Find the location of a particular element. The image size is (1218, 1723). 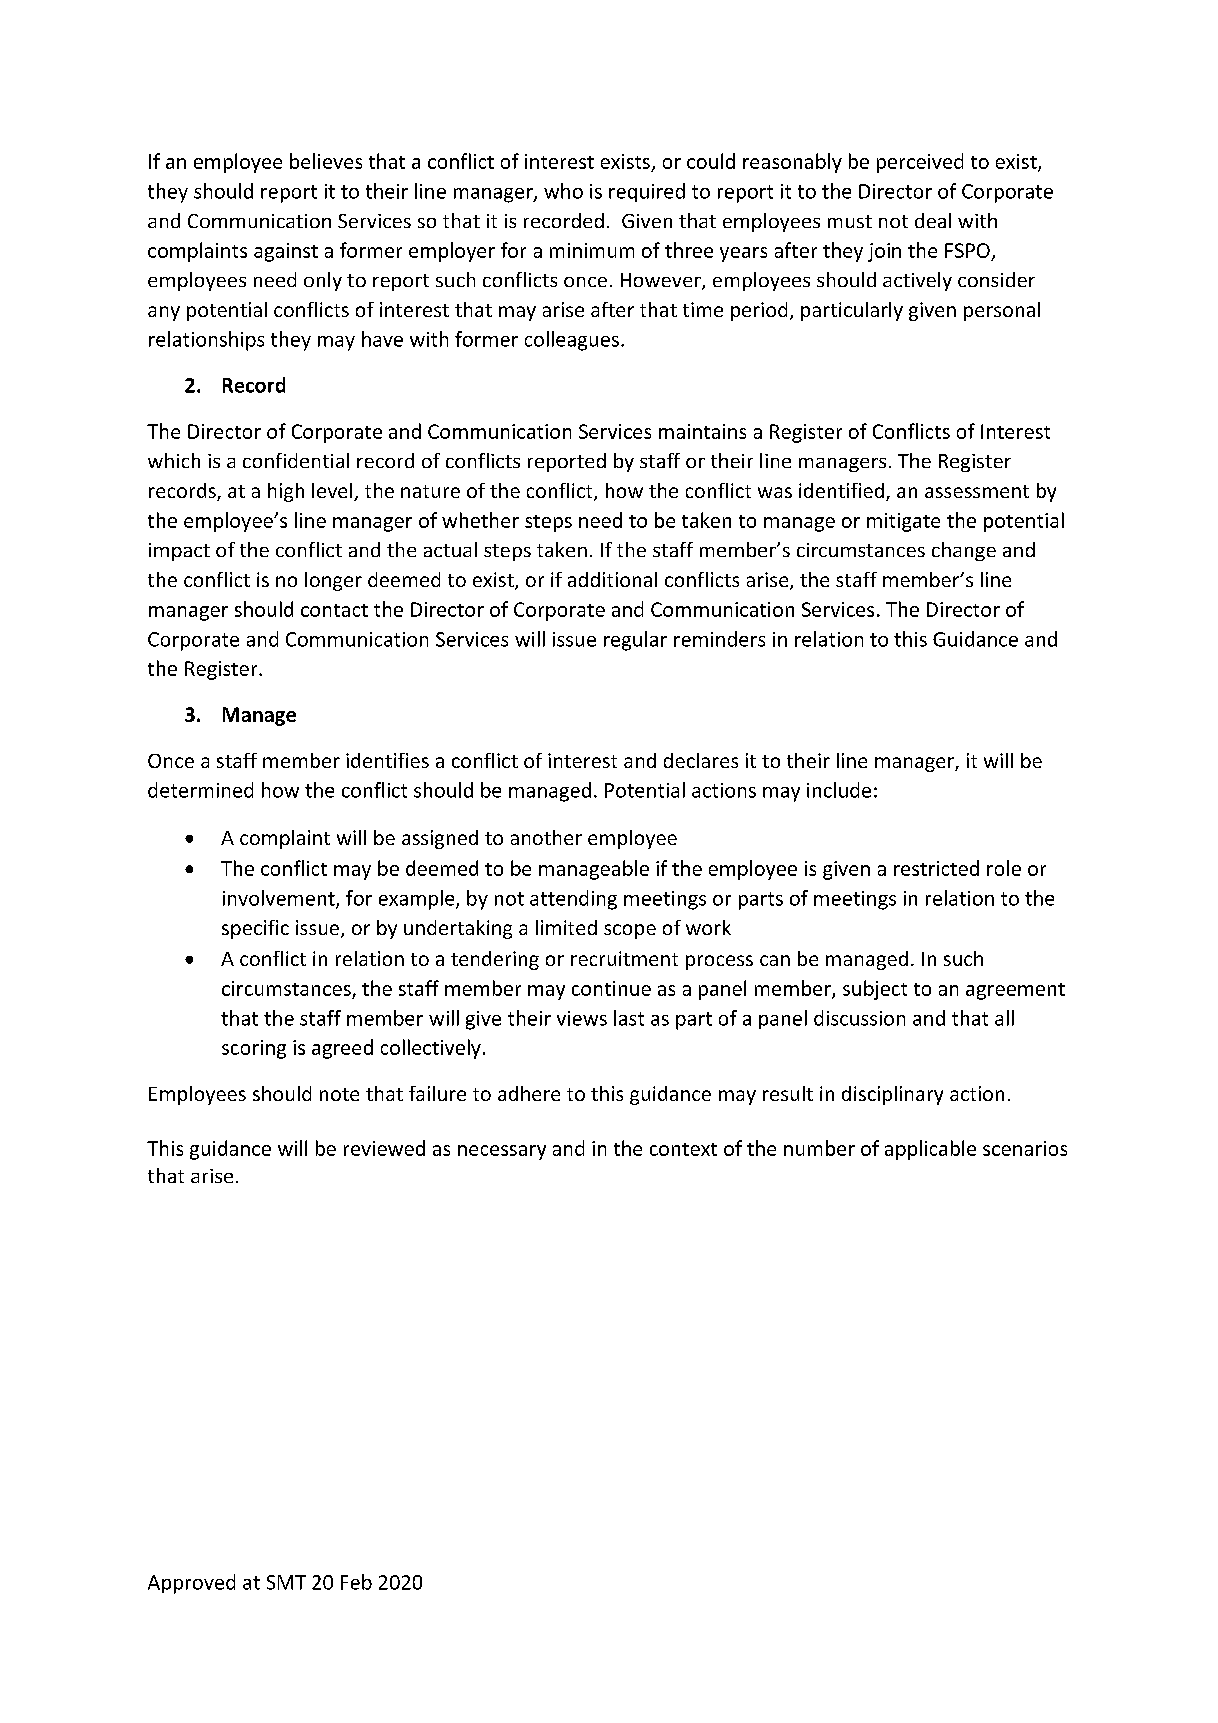

deal is located at coordinates (933, 220).
